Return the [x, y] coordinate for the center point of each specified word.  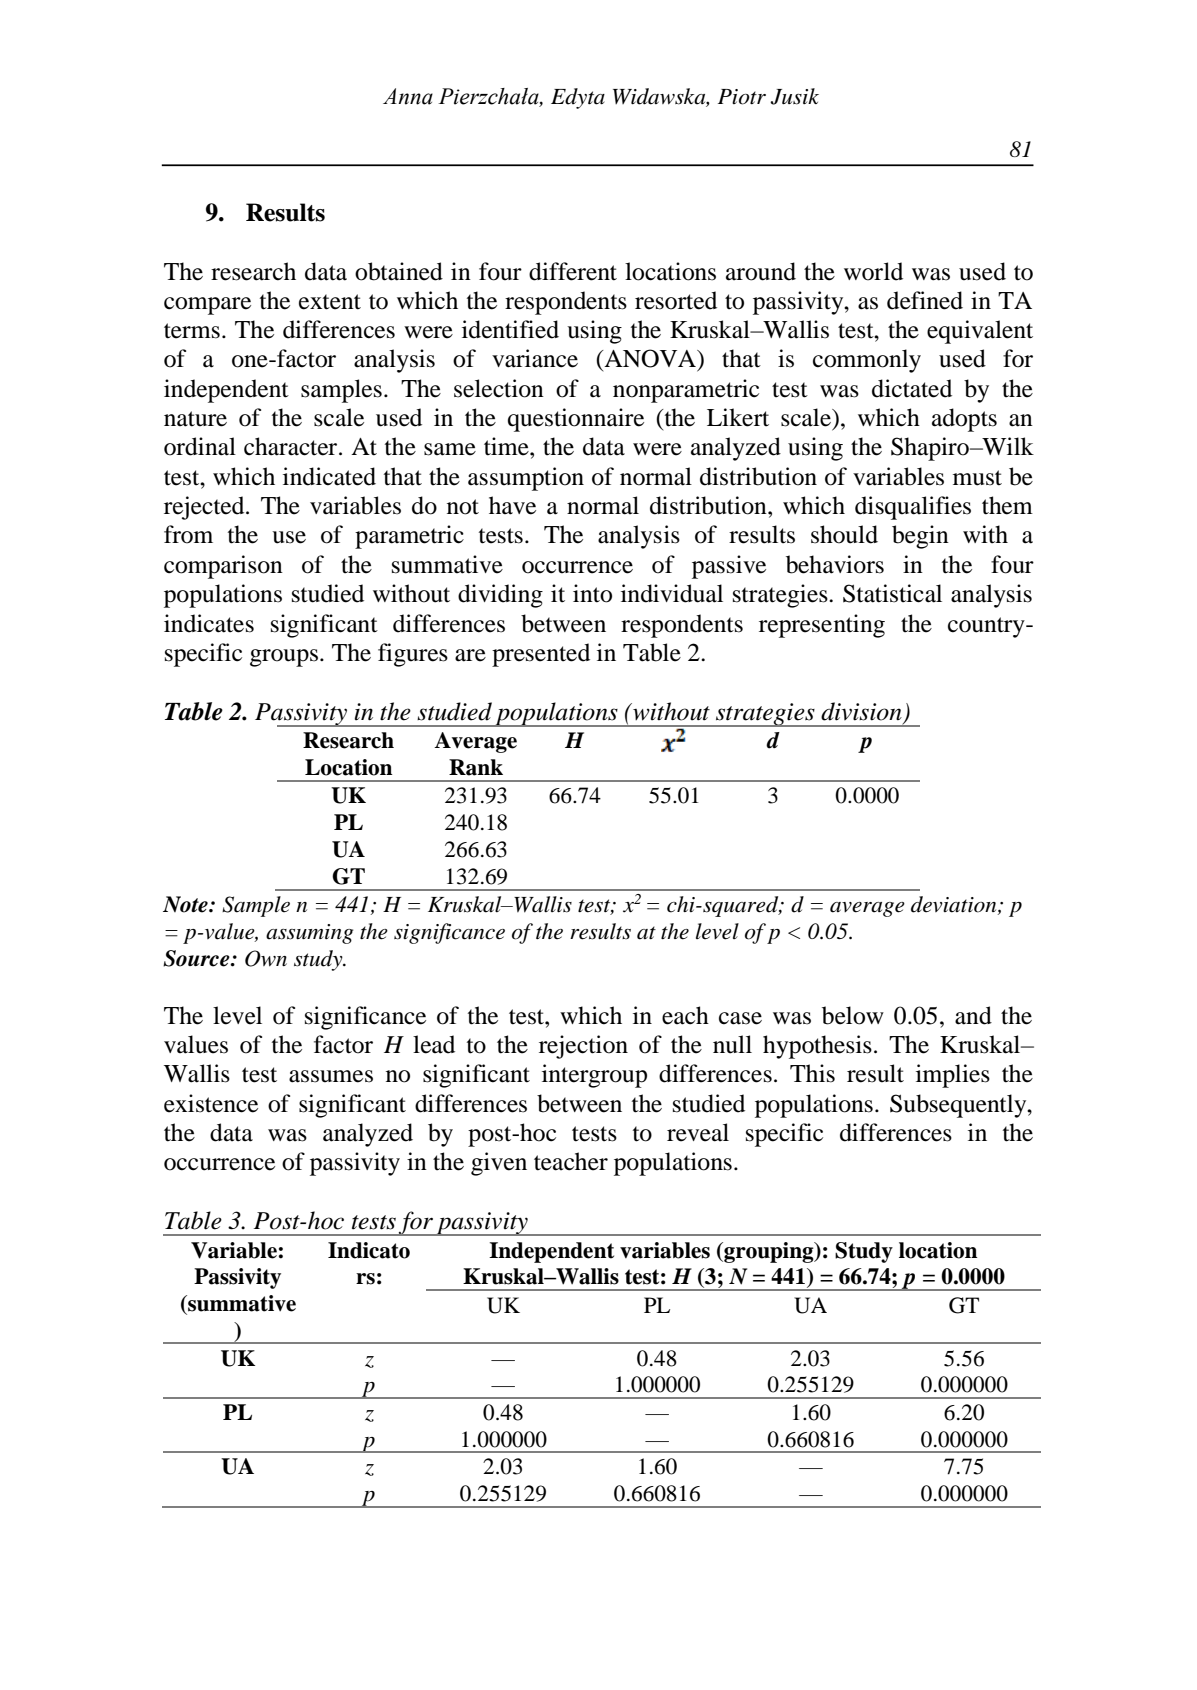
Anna [408, 96]
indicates [209, 623]
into [592, 593]
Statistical [892, 593]
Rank [476, 767]
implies [953, 1076]
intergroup [594, 1076]
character [292, 446]
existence [211, 1103]
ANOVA [650, 359]
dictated [912, 388]
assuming [309, 934]
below [853, 1015]
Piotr [742, 97]
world [873, 271]
